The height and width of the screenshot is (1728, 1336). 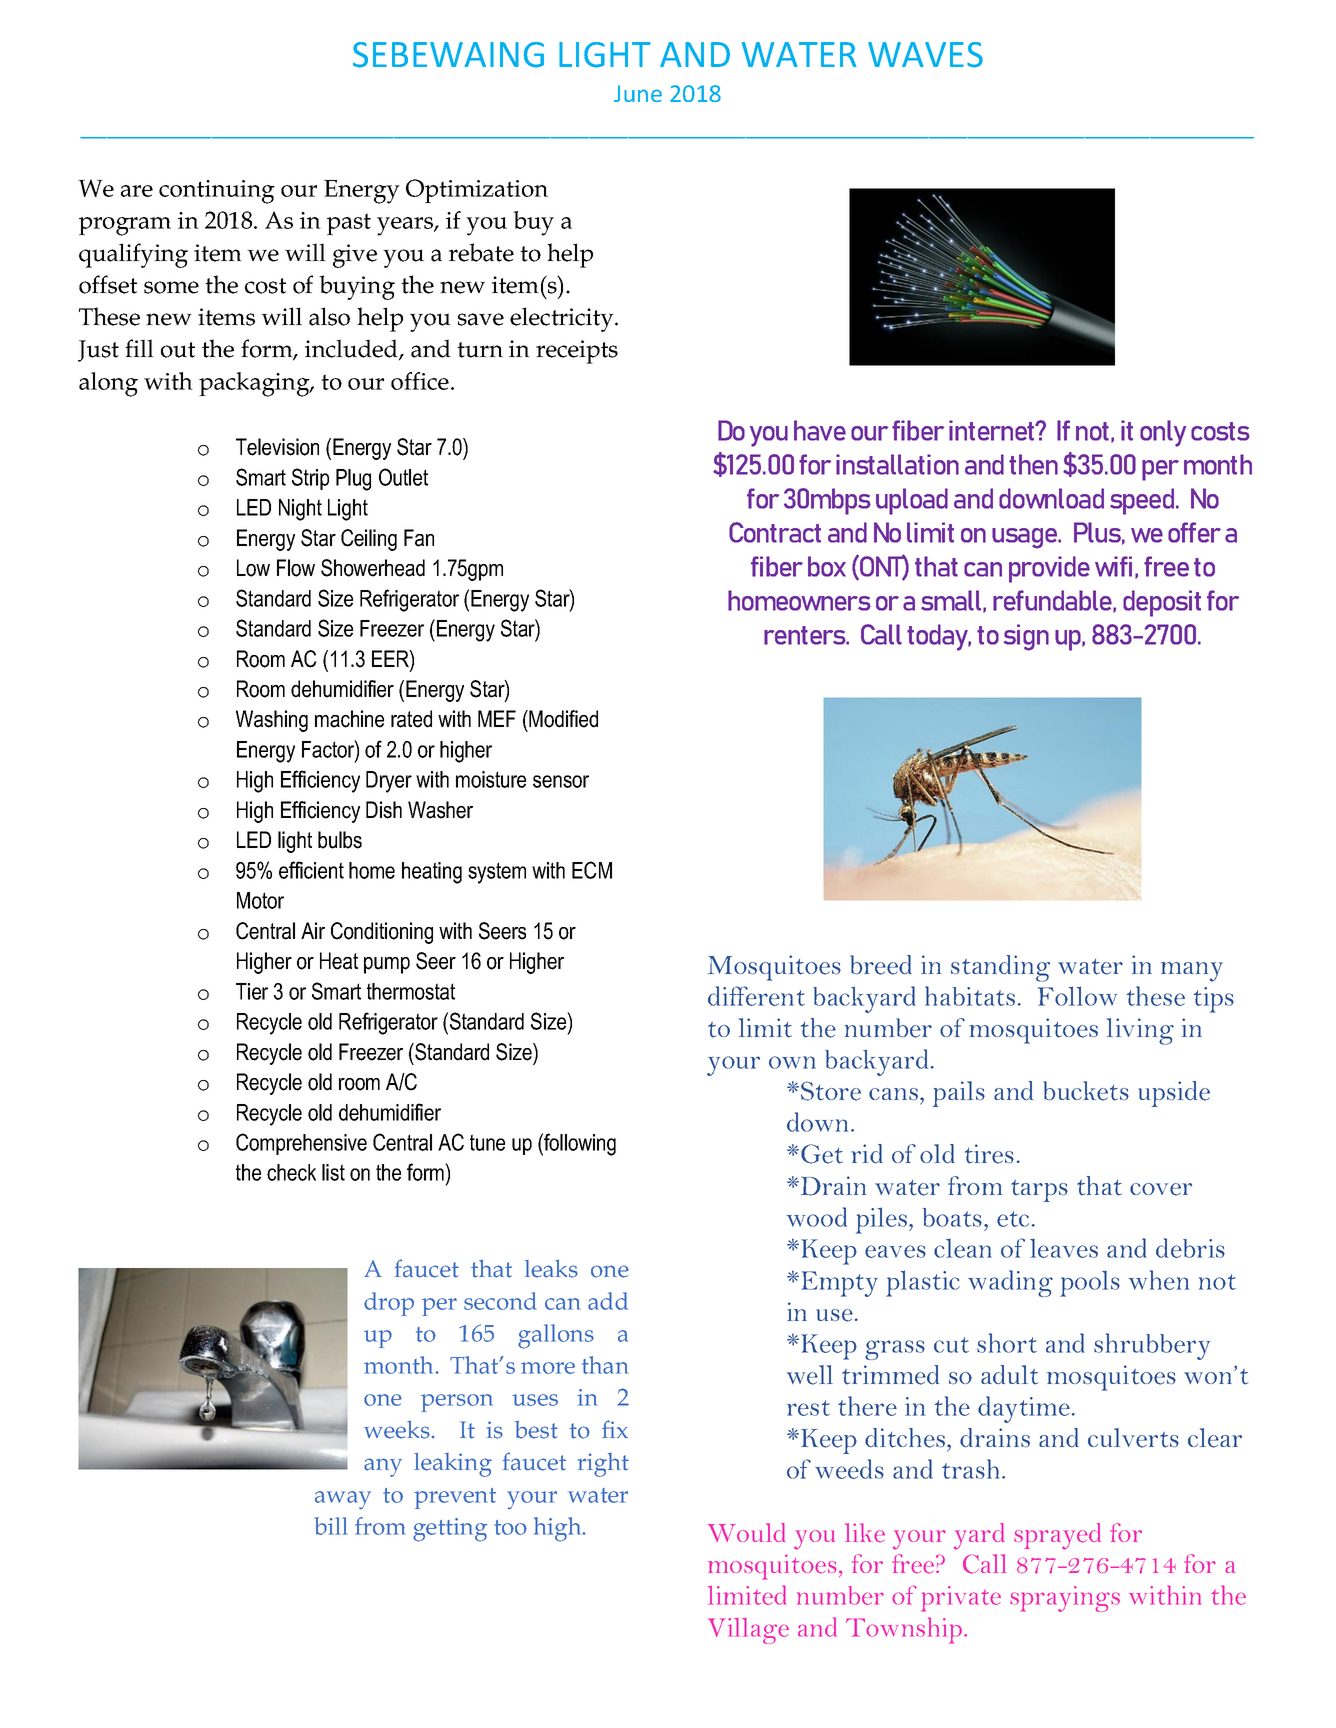 I want to click on WAVES, so click(x=925, y=55).
